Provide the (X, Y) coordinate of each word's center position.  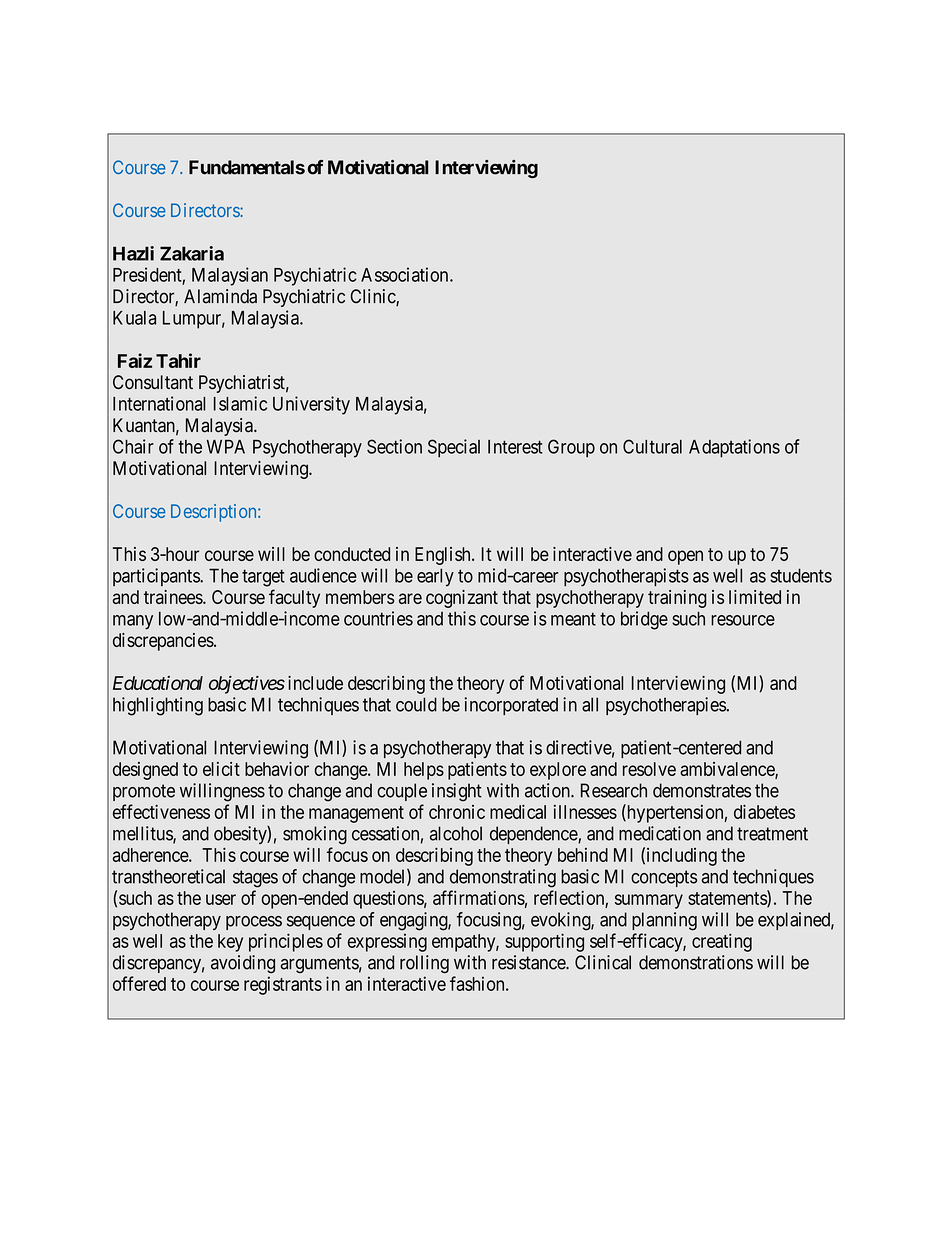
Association (406, 274)
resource (743, 620)
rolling (424, 964)
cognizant (462, 599)
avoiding (243, 964)
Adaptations (734, 448)
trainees (174, 597)
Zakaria (192, 253)
